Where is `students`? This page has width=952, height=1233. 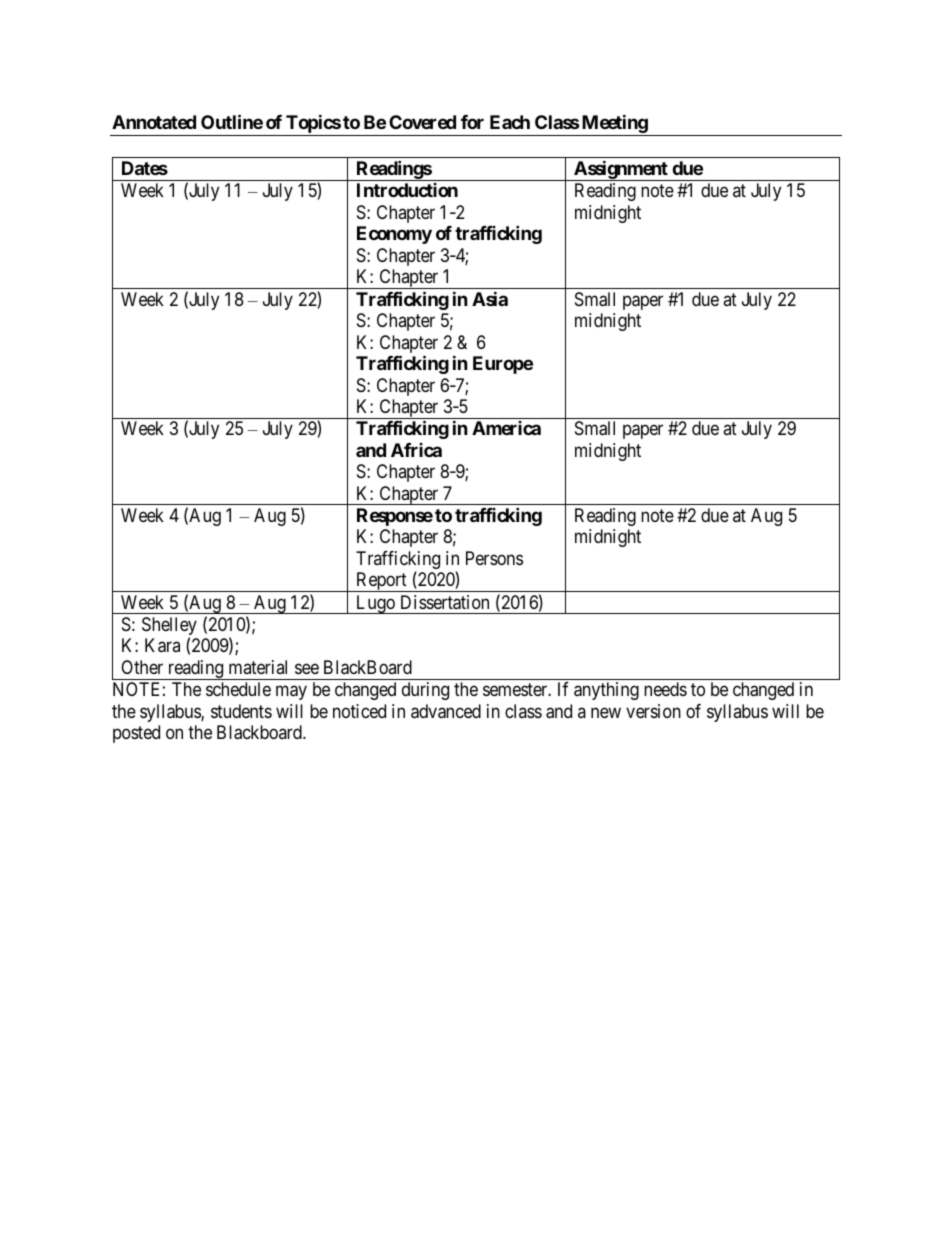
students is located at coordinates (241, 711).
